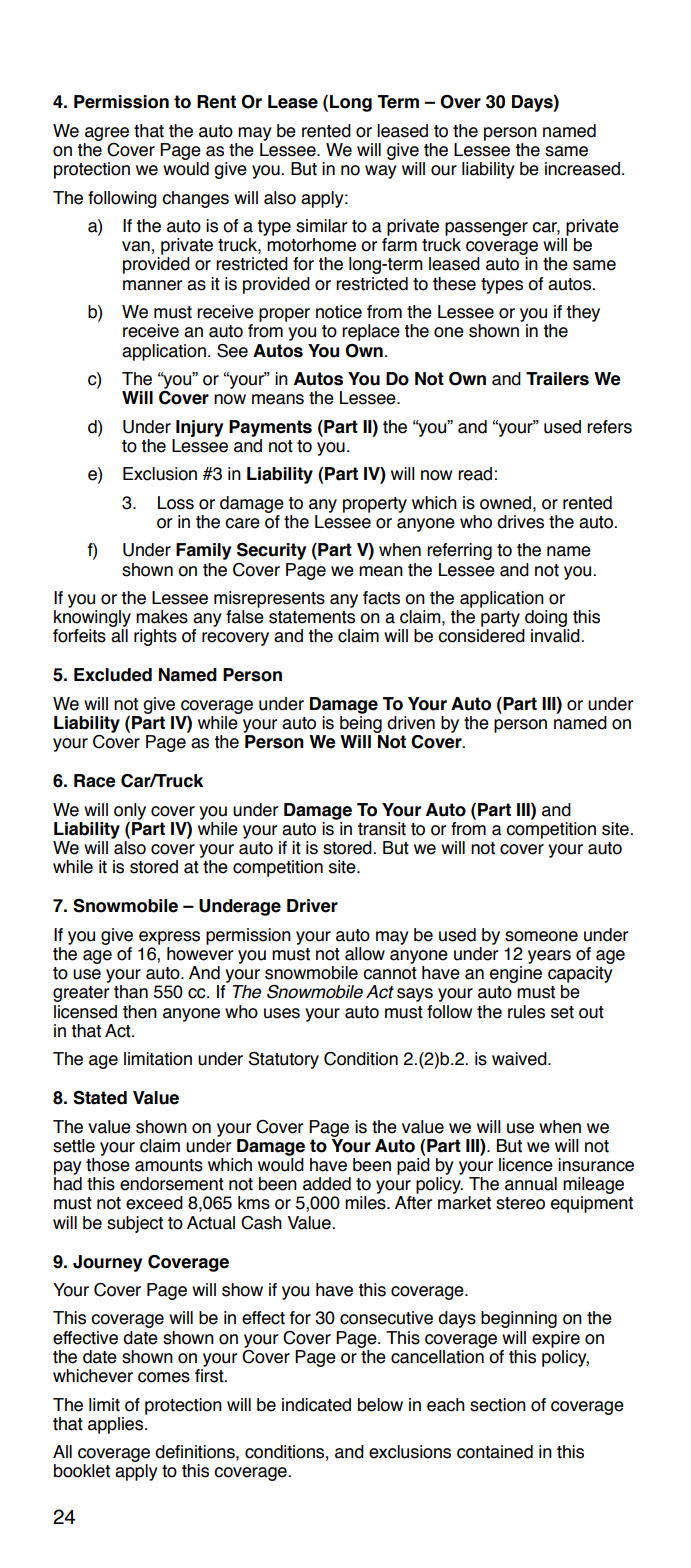 Image resolution: width=691 pixels, height=1568 pixels. I want to click on applies, so click(117, 1424).
